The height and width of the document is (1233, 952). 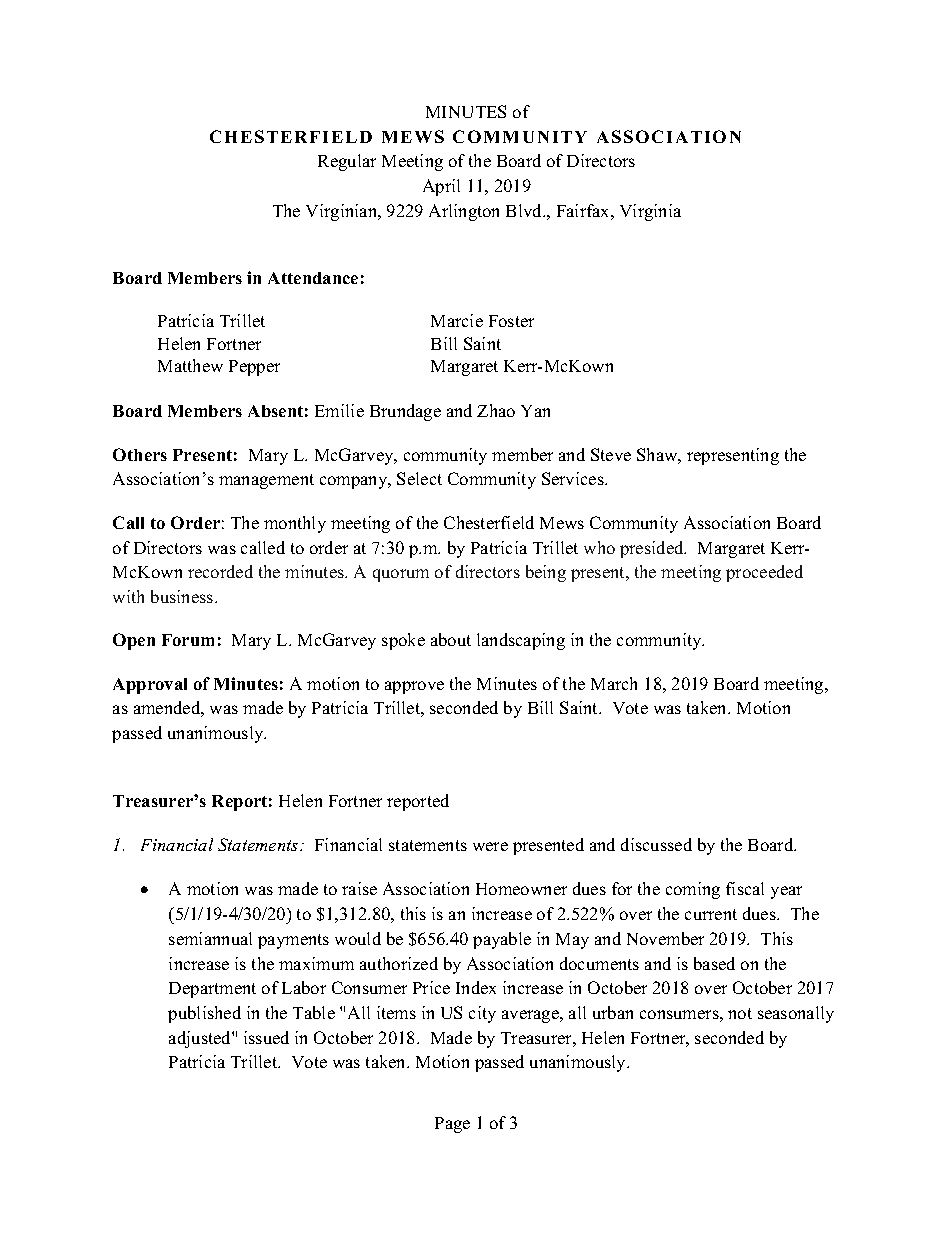 I want to click on Forum, so click(x=188, y=640).
